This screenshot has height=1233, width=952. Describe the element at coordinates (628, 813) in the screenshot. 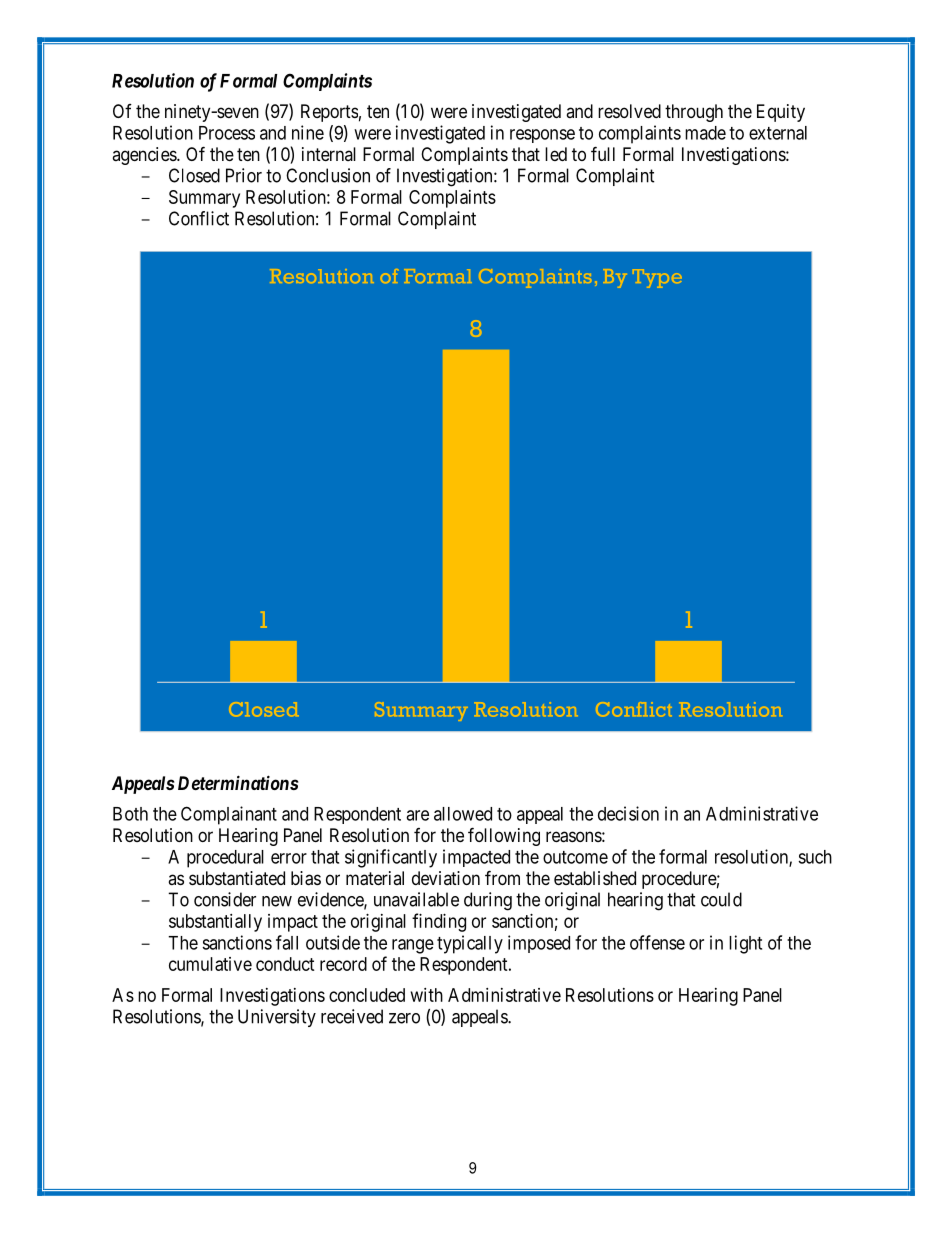

I see `decision` at that location.
